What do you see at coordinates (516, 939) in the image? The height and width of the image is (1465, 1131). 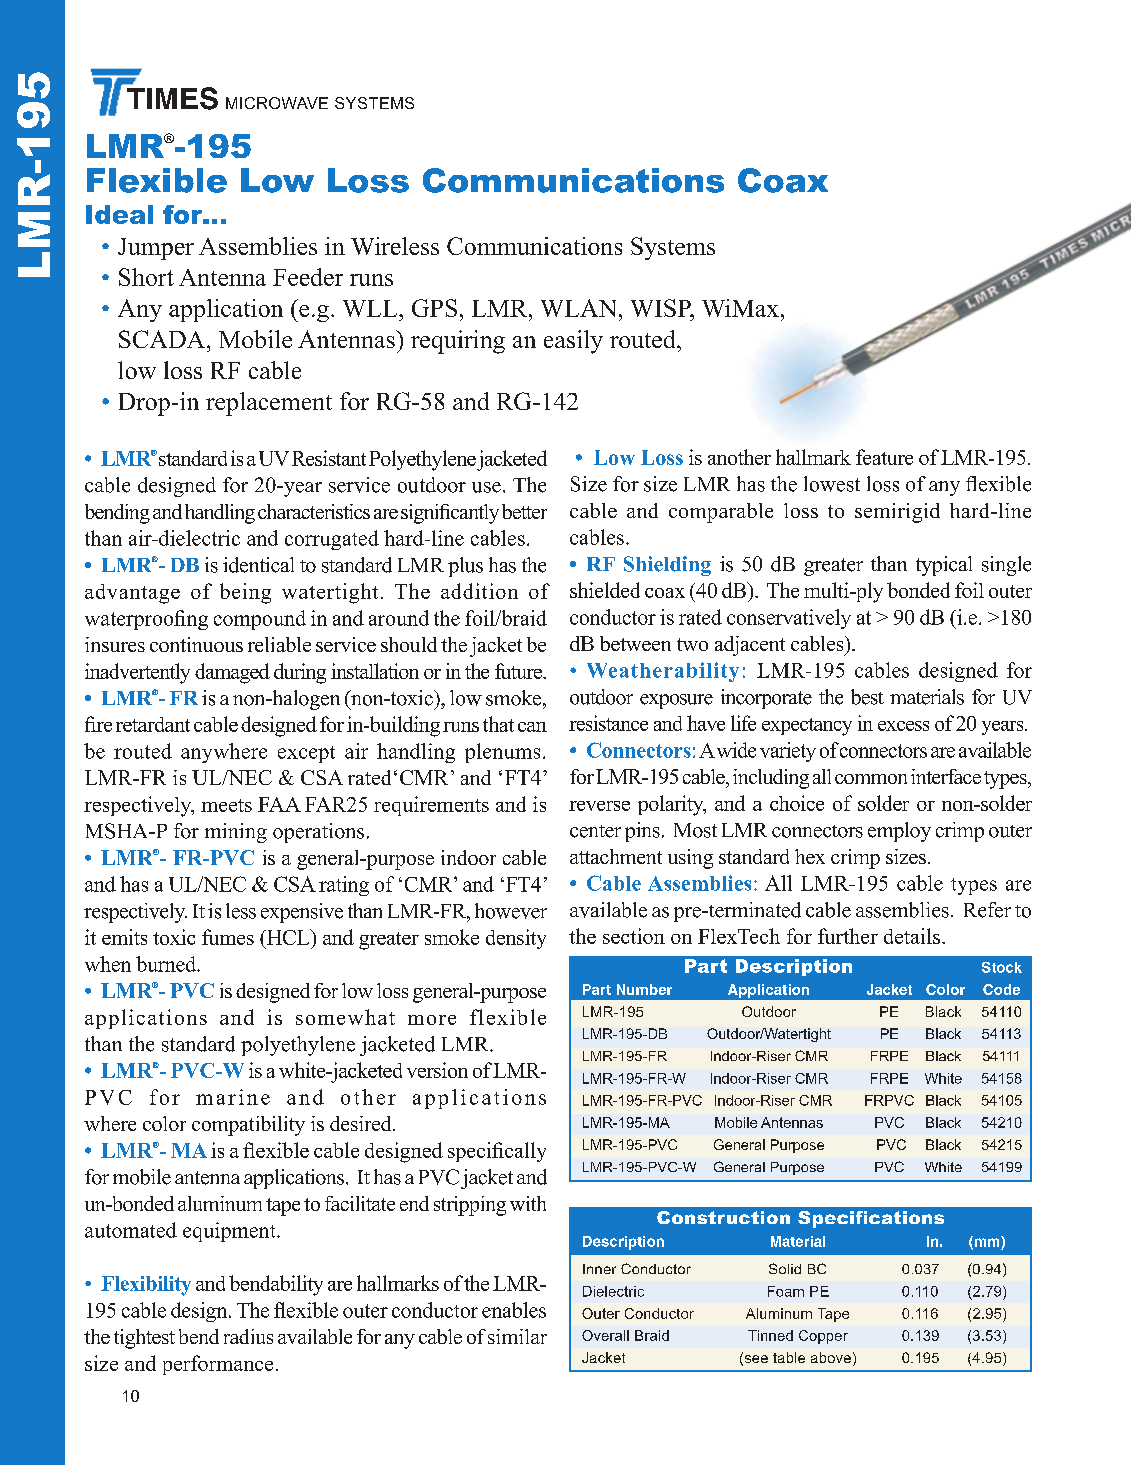 I see `density` at bounding box center [516, 939].
